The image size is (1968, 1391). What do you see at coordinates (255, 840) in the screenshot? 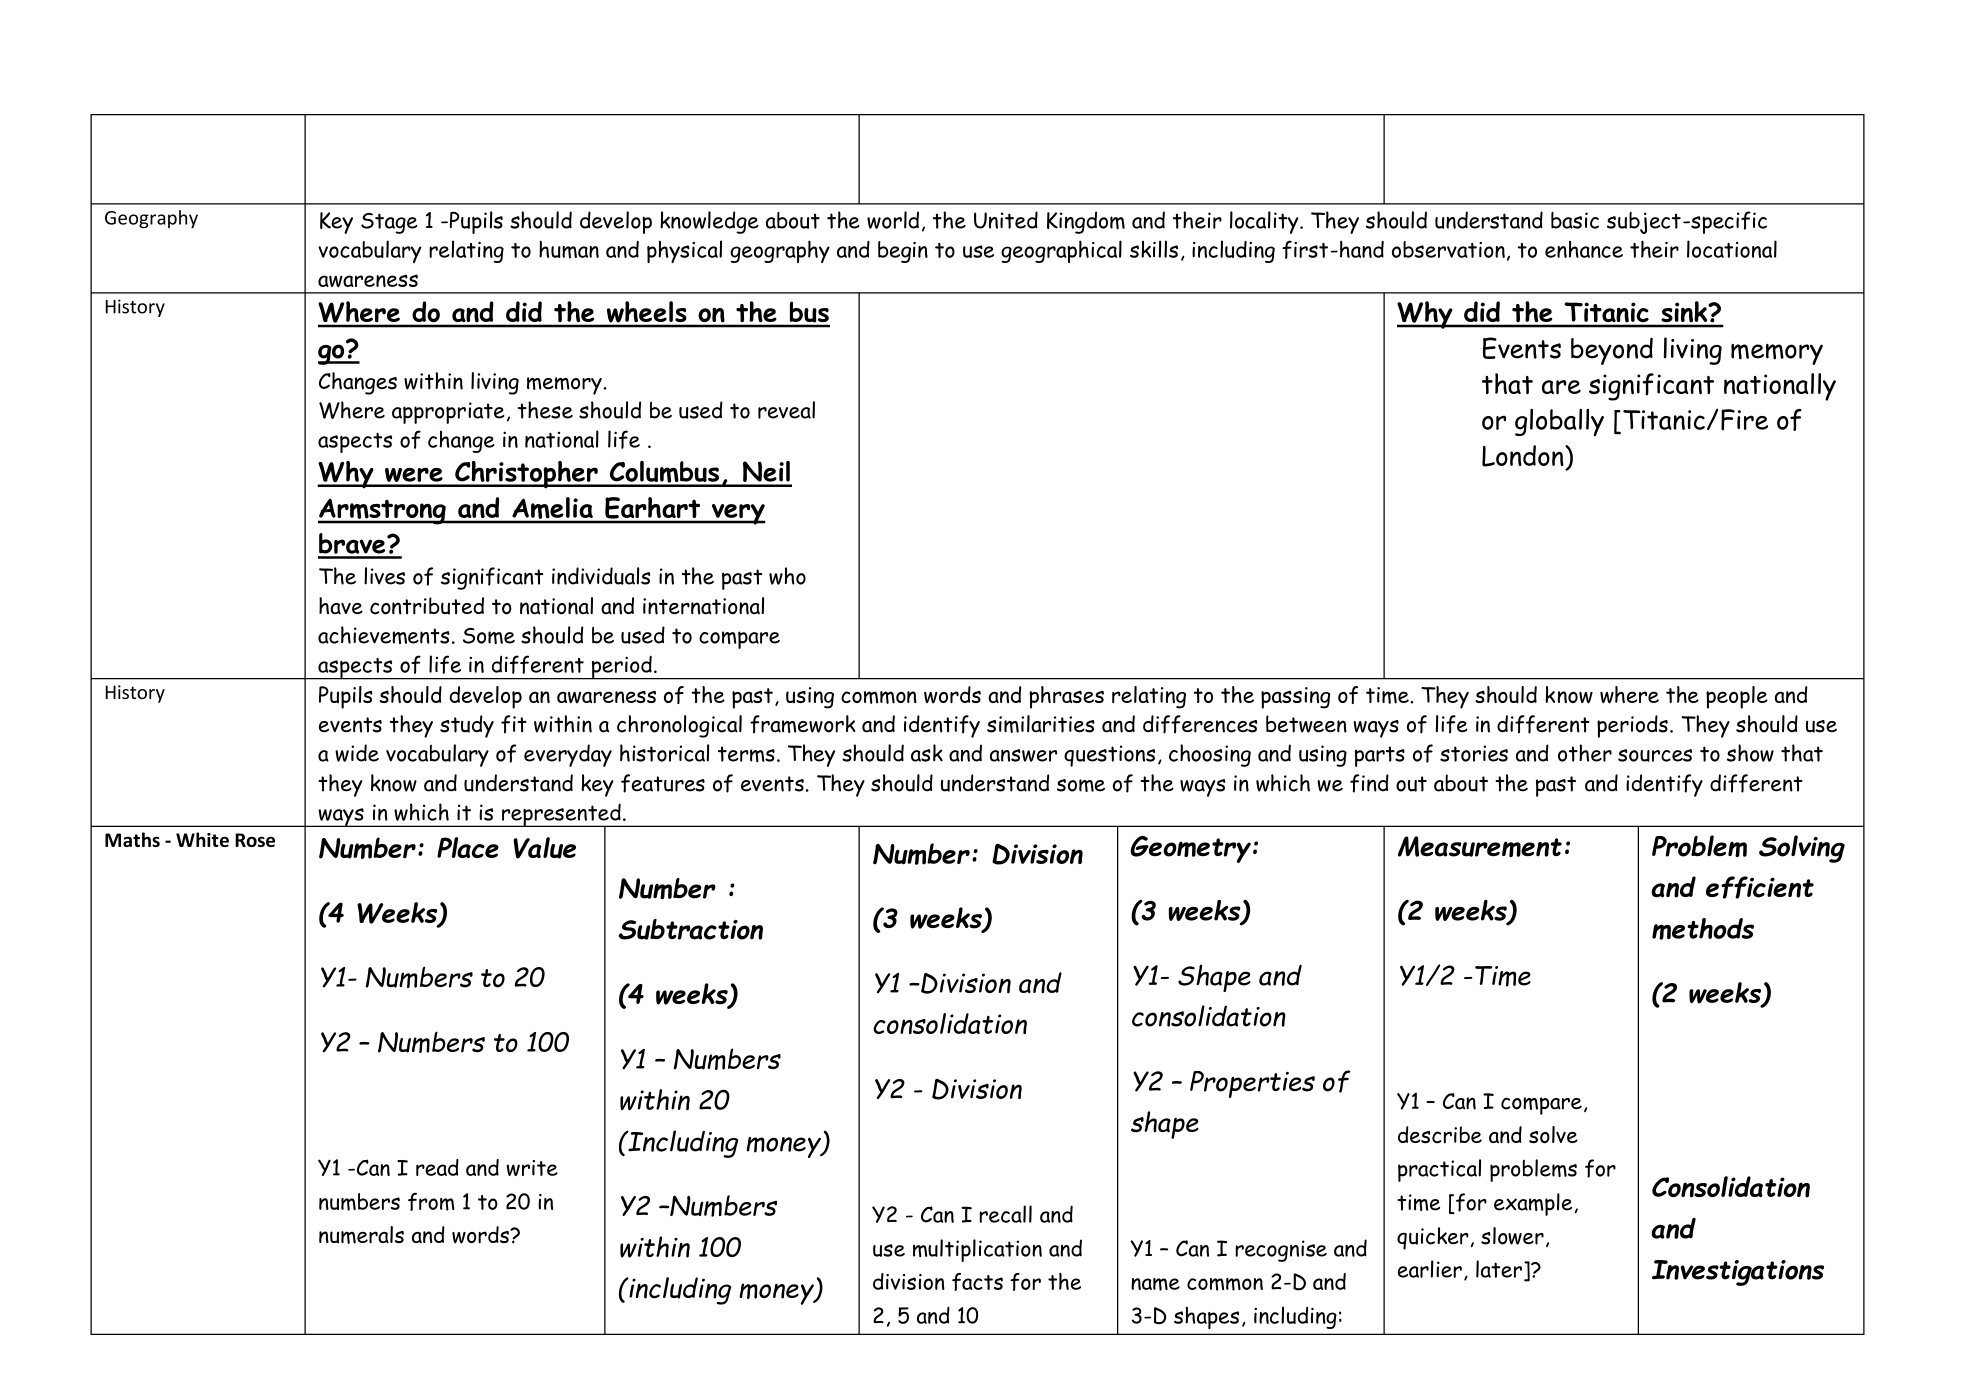
I see `Rose` at bounding box center [255, 840].
